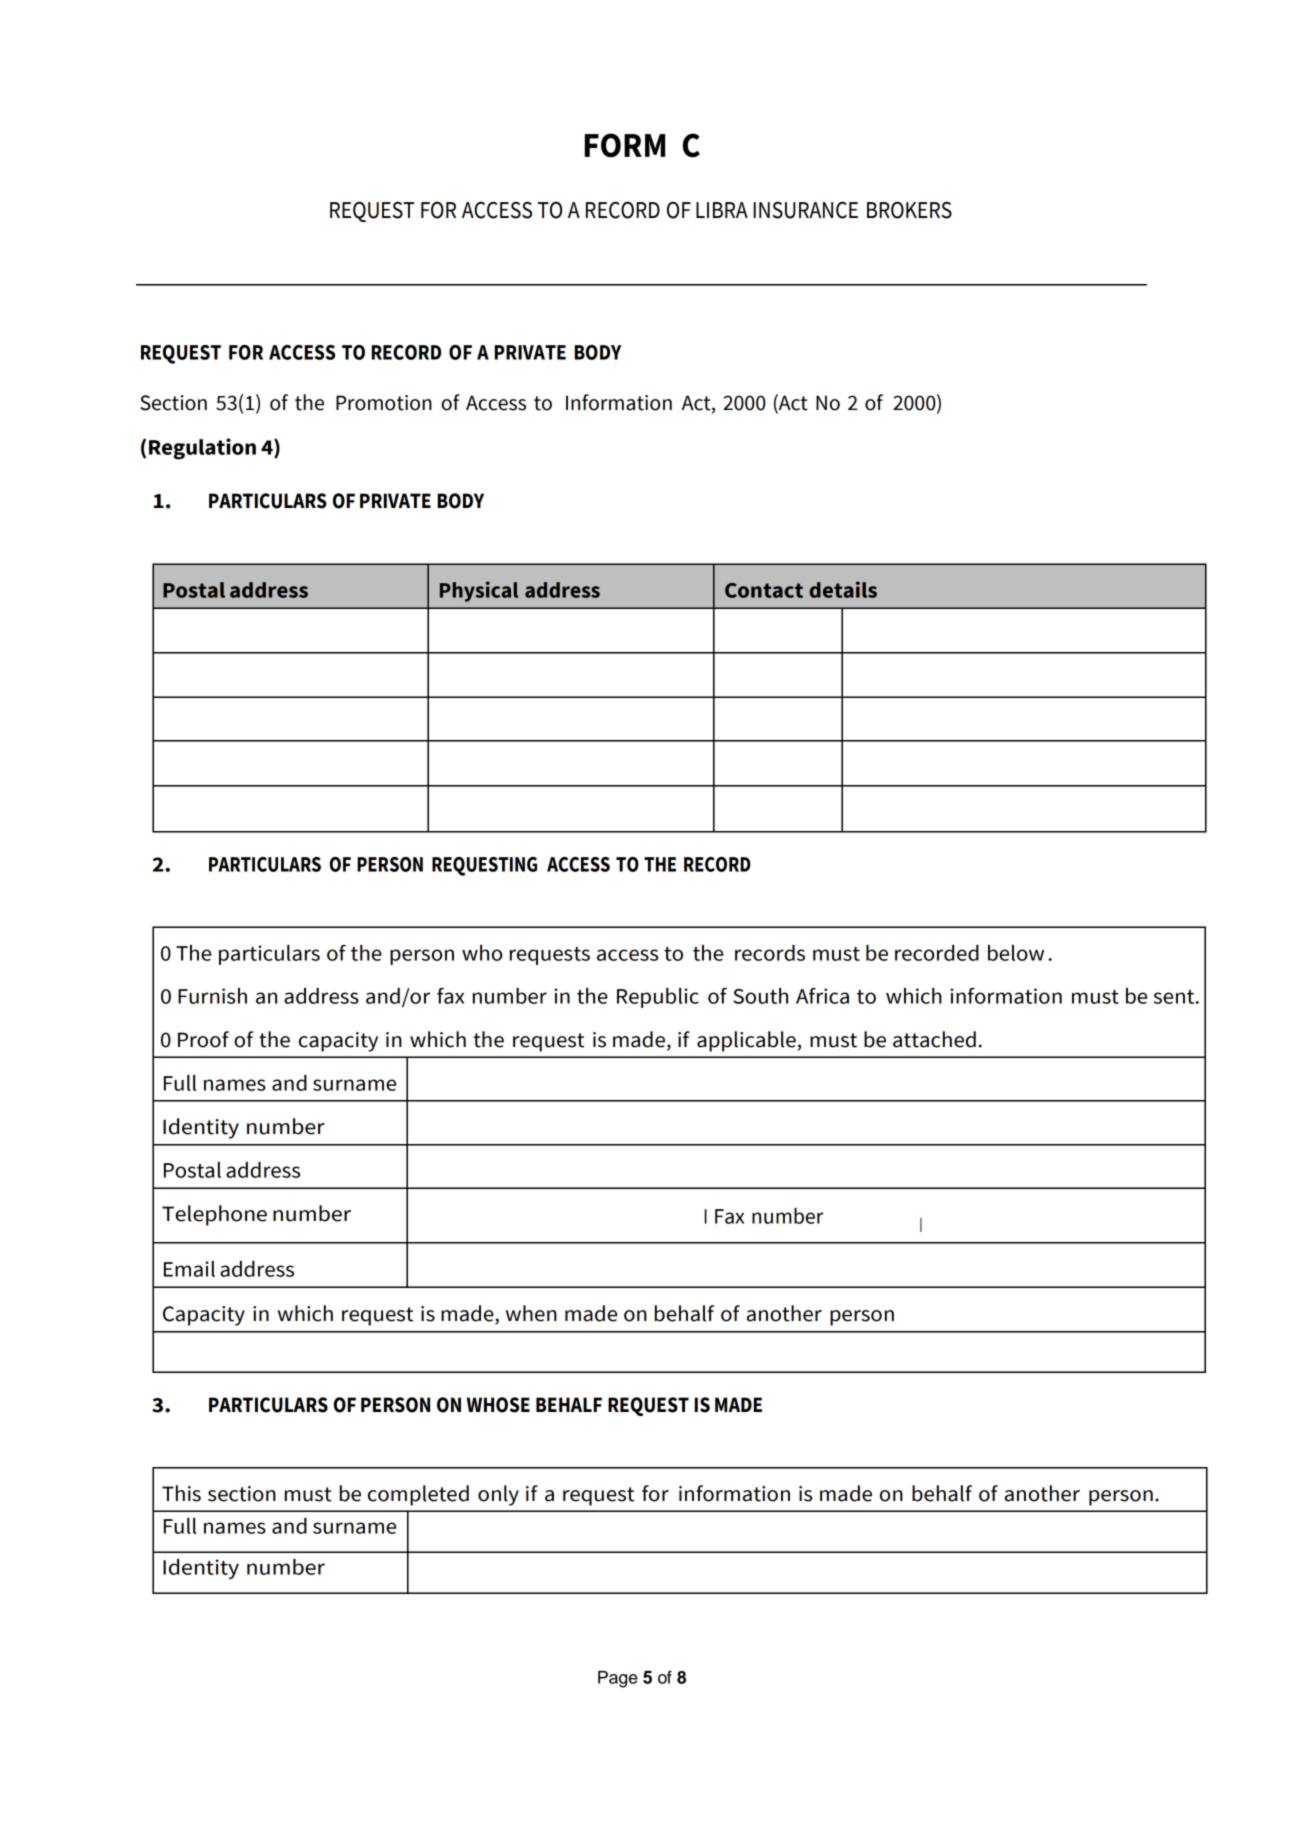  I want to click on Africa, so click(822, 996).
